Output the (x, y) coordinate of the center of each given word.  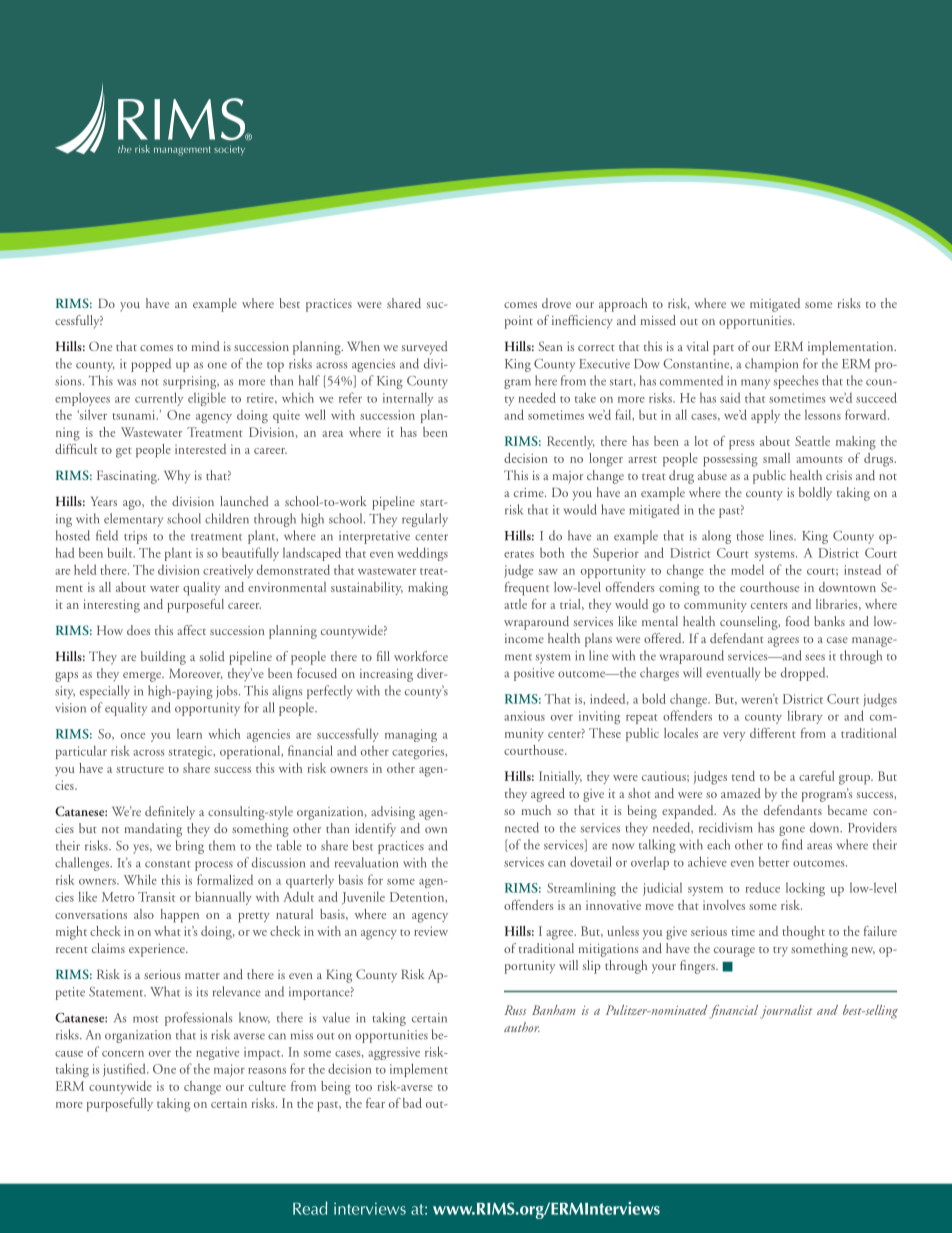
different (773, 733)
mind (205, 346)
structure (140, 769)
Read (310, 1208)
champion (771, 365)
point (519, 322)
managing (411, 735)
